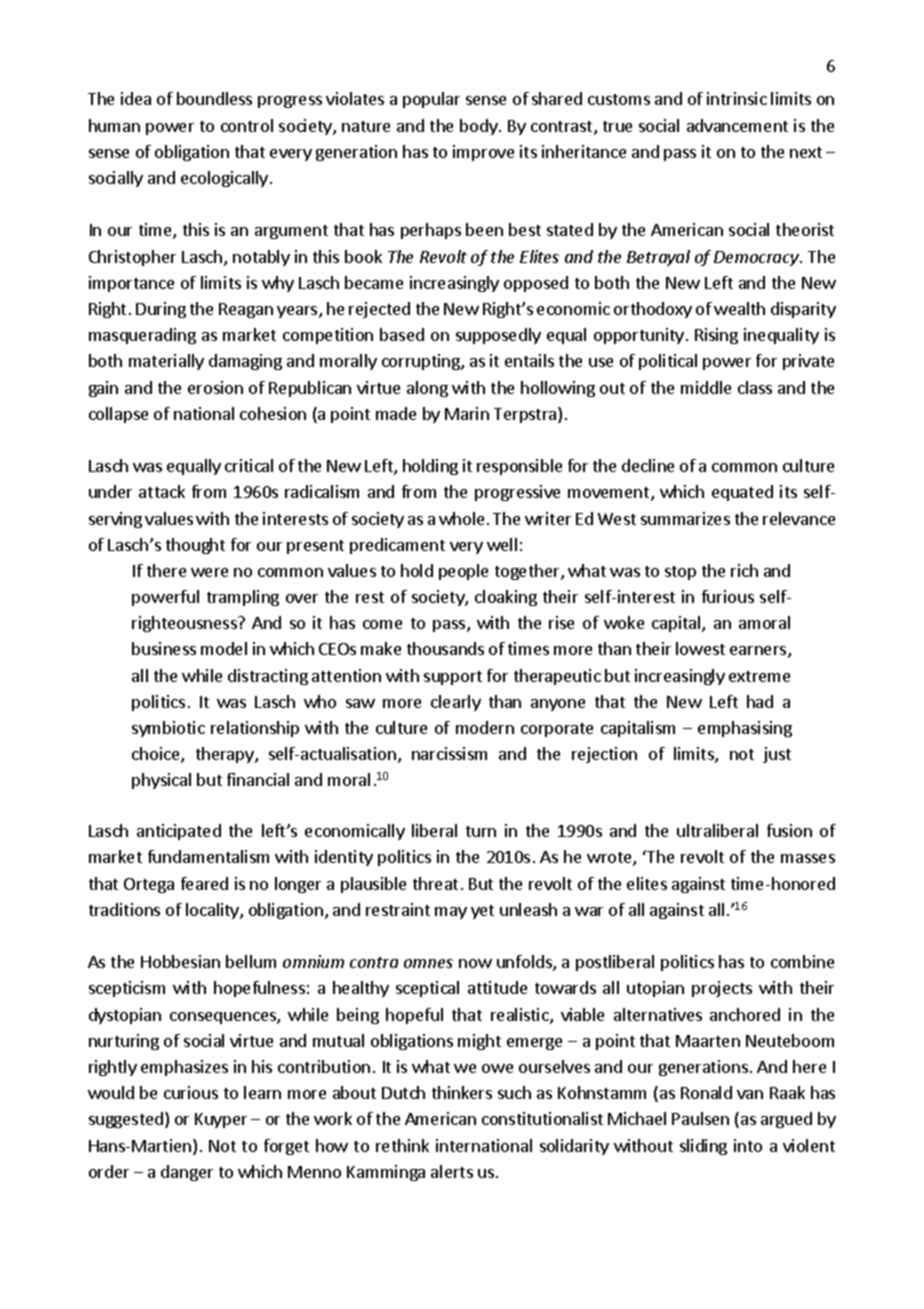  Describe the element at coordinates (180, 961) in the screenshot. I see `Hobbesian` at that location.
